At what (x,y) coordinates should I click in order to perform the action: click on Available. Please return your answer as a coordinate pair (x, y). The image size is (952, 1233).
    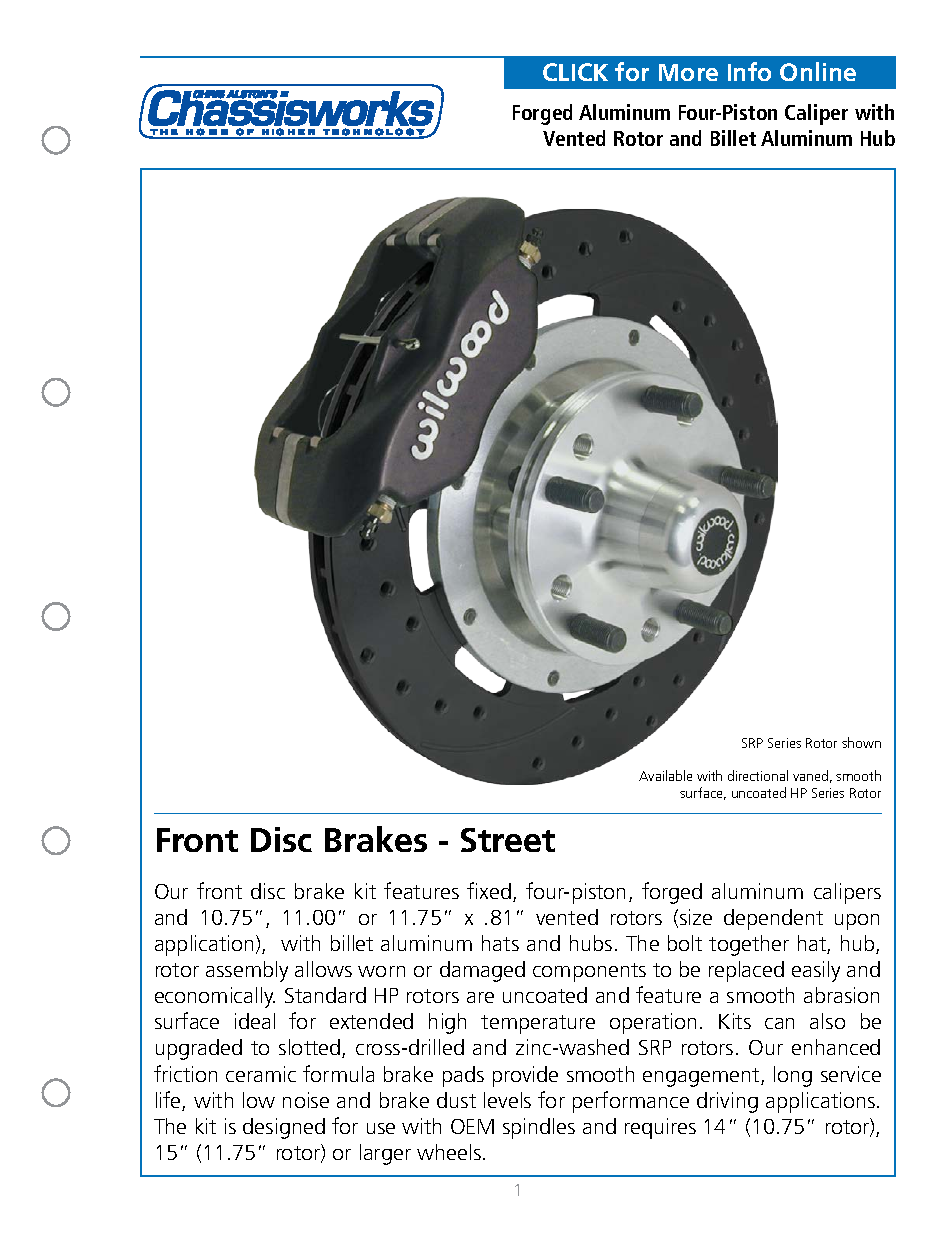
    Looking at the image, I should click on (665, 775).
